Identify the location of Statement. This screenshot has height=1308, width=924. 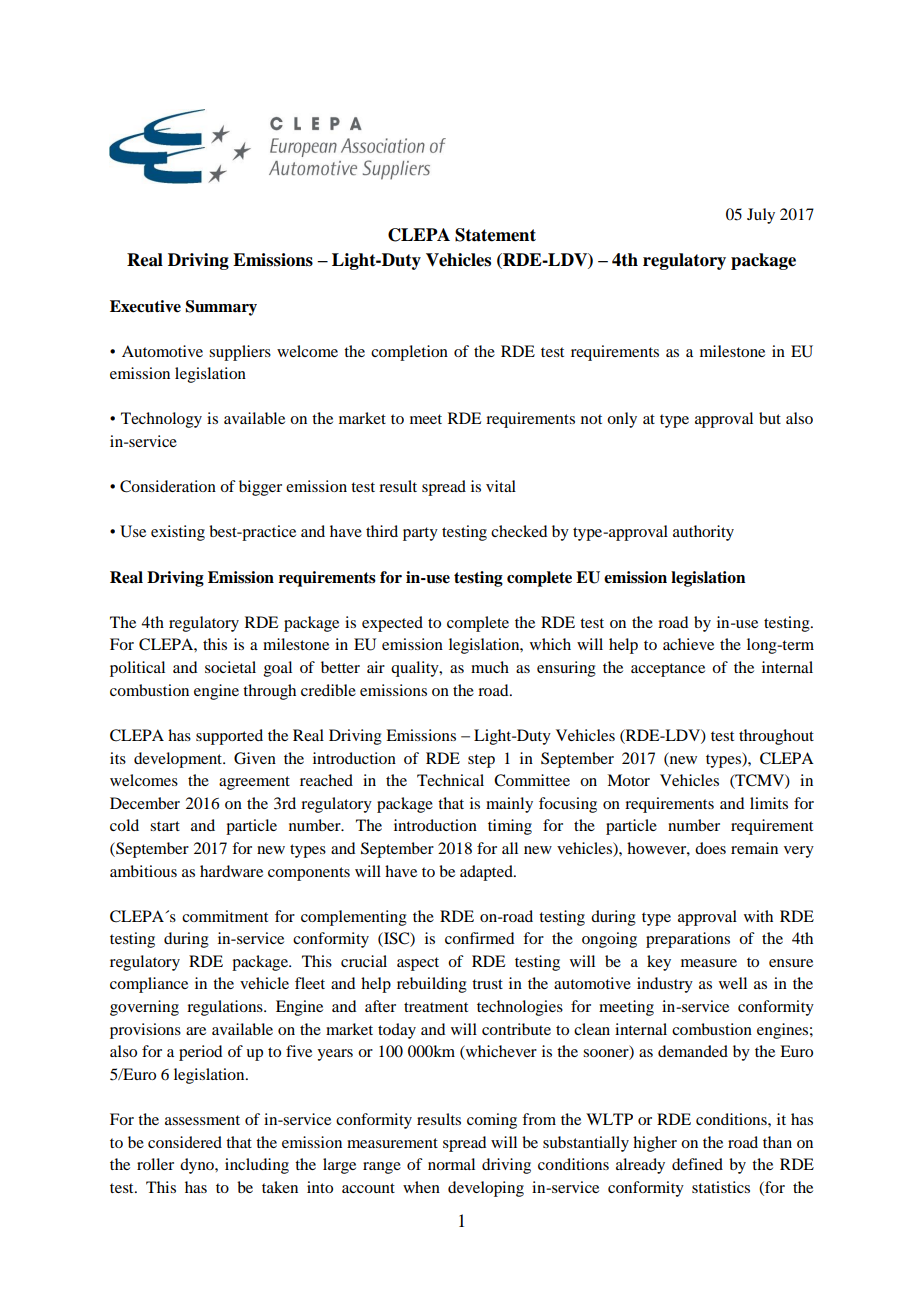
(495, 235).
